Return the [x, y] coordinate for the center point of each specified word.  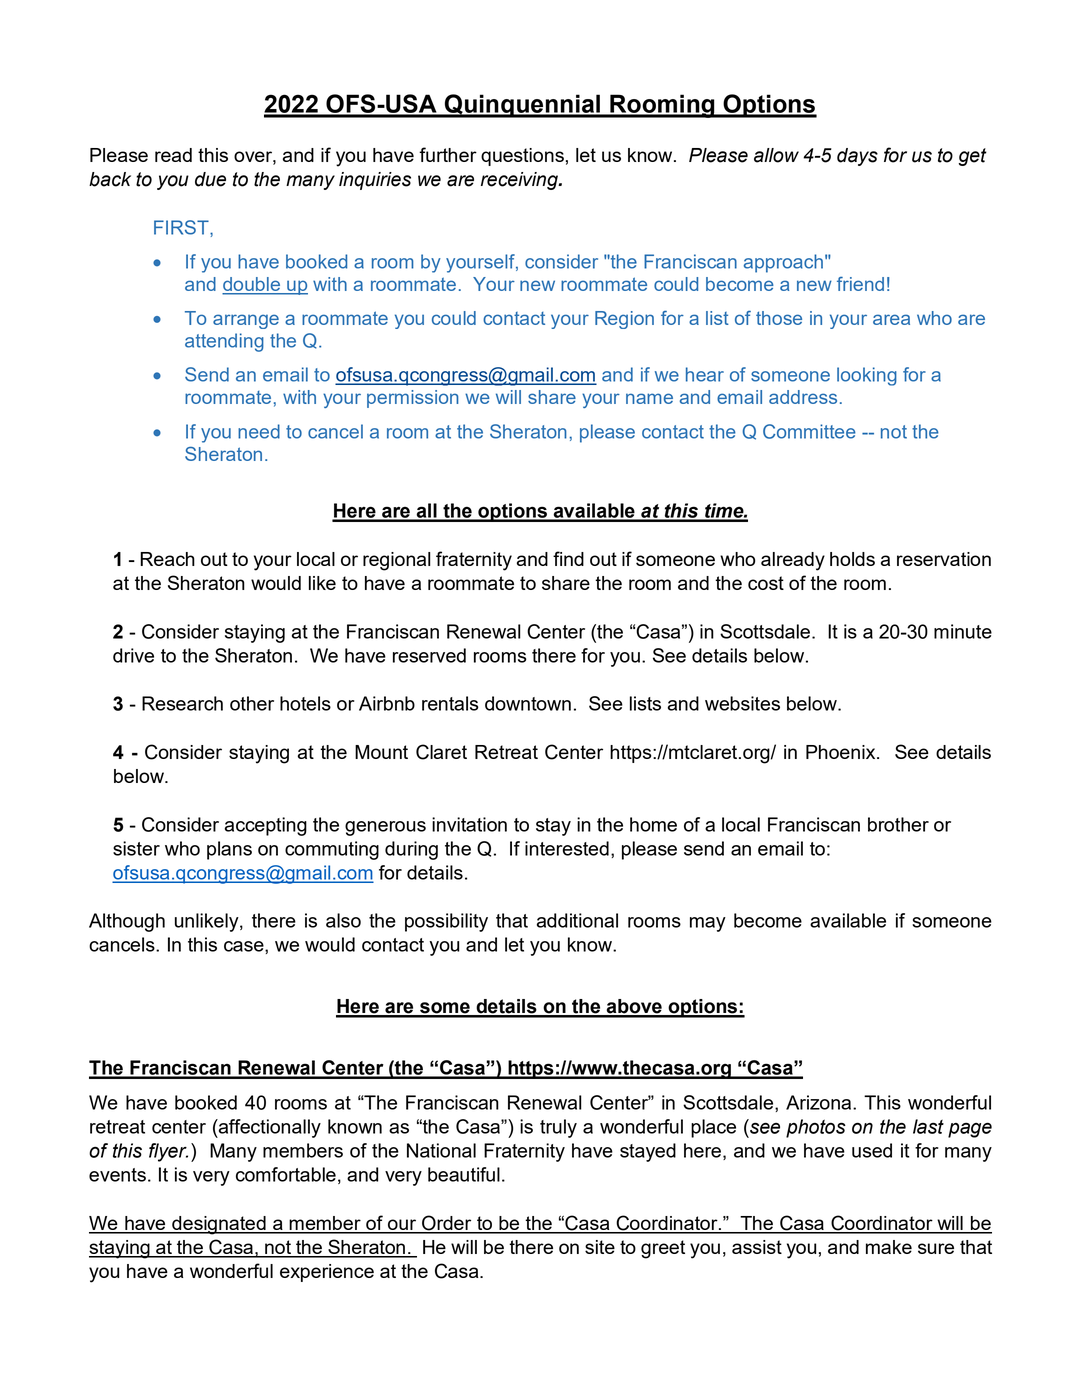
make [889, 1247]
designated [219, 1225]
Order [447, 1224]
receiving [520, 181]
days [857, 157]
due [210, 179]
